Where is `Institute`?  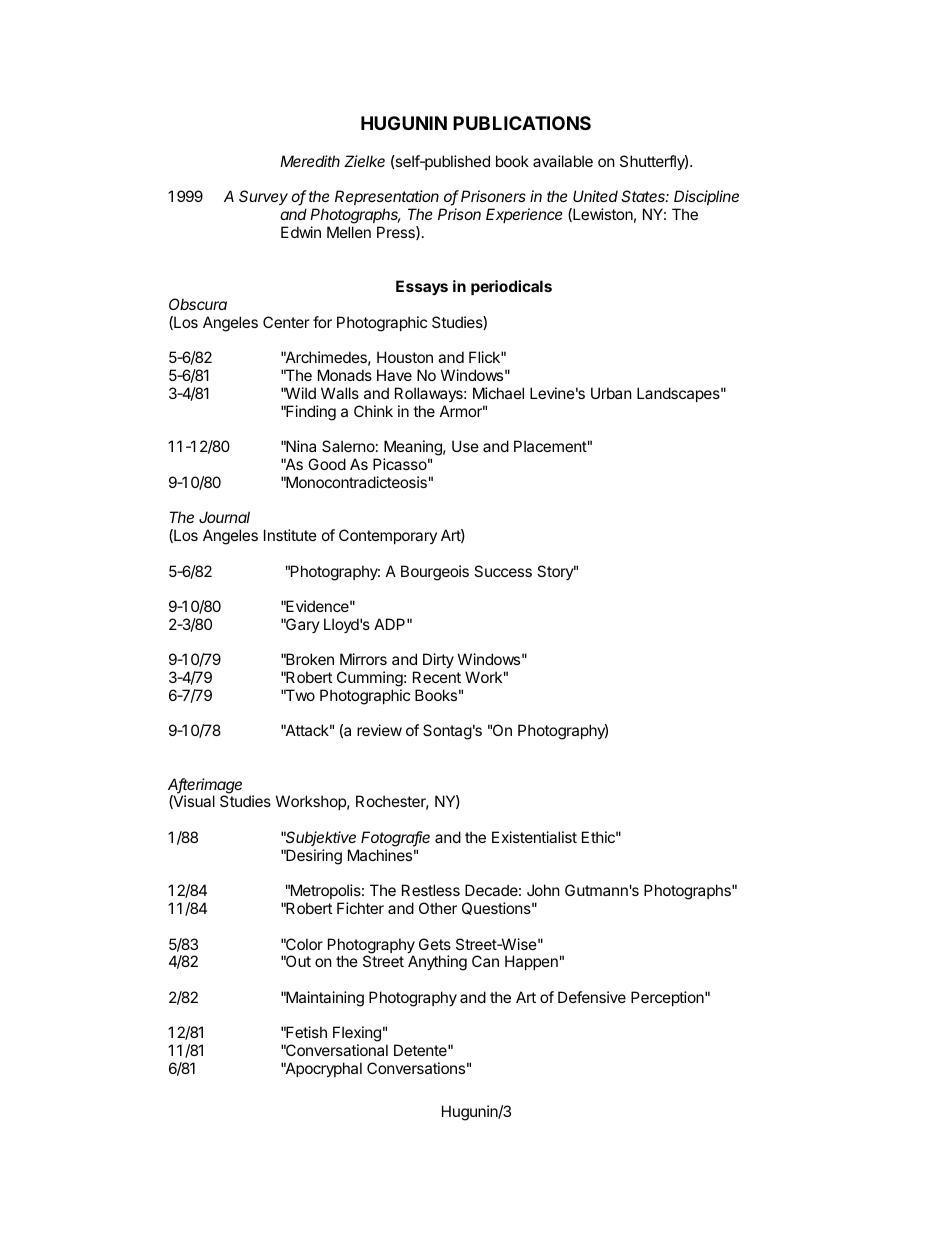 Institute is located at coordinates (290, 535).
